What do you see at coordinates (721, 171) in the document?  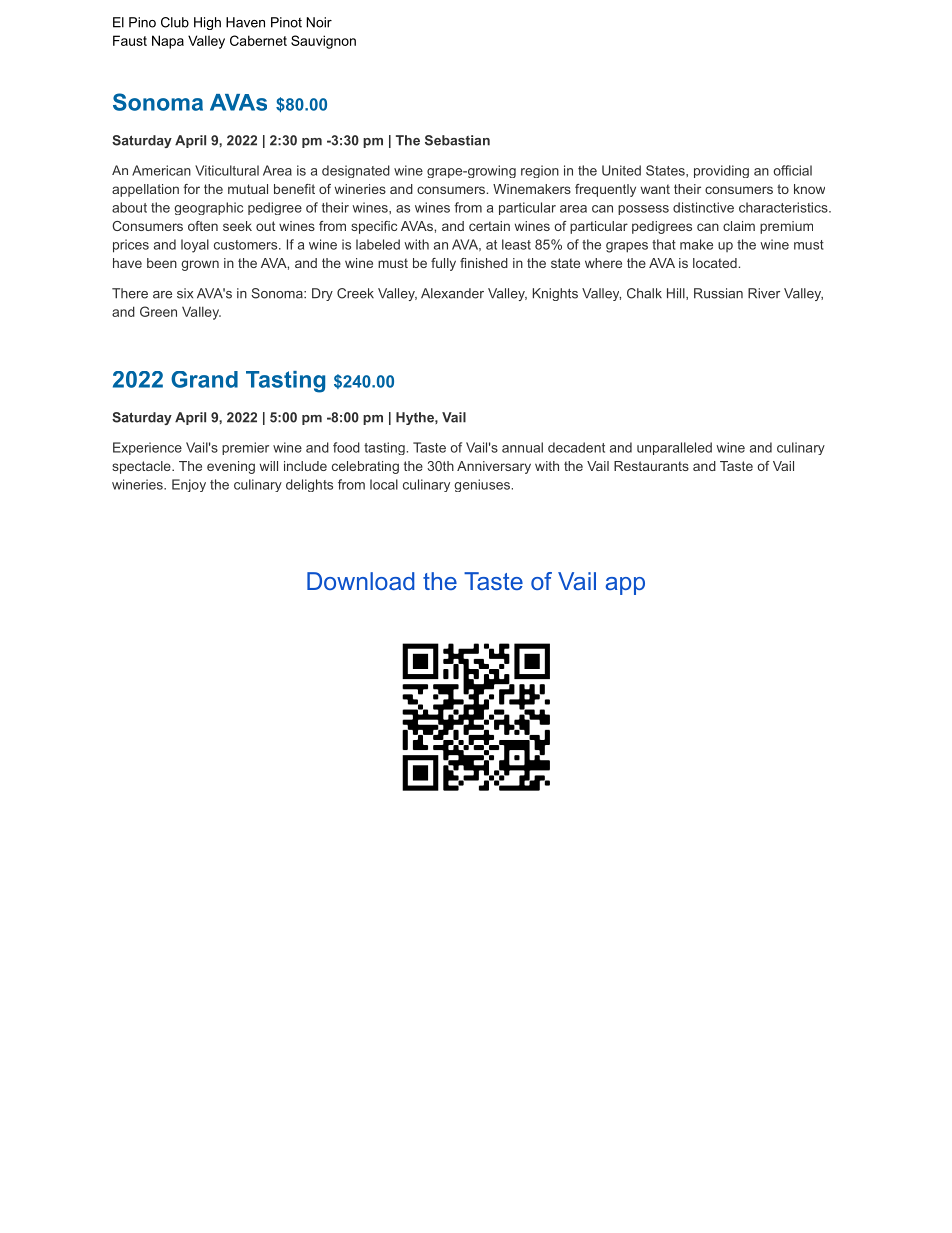 I see `providing` at bounding box center [721, 171].
